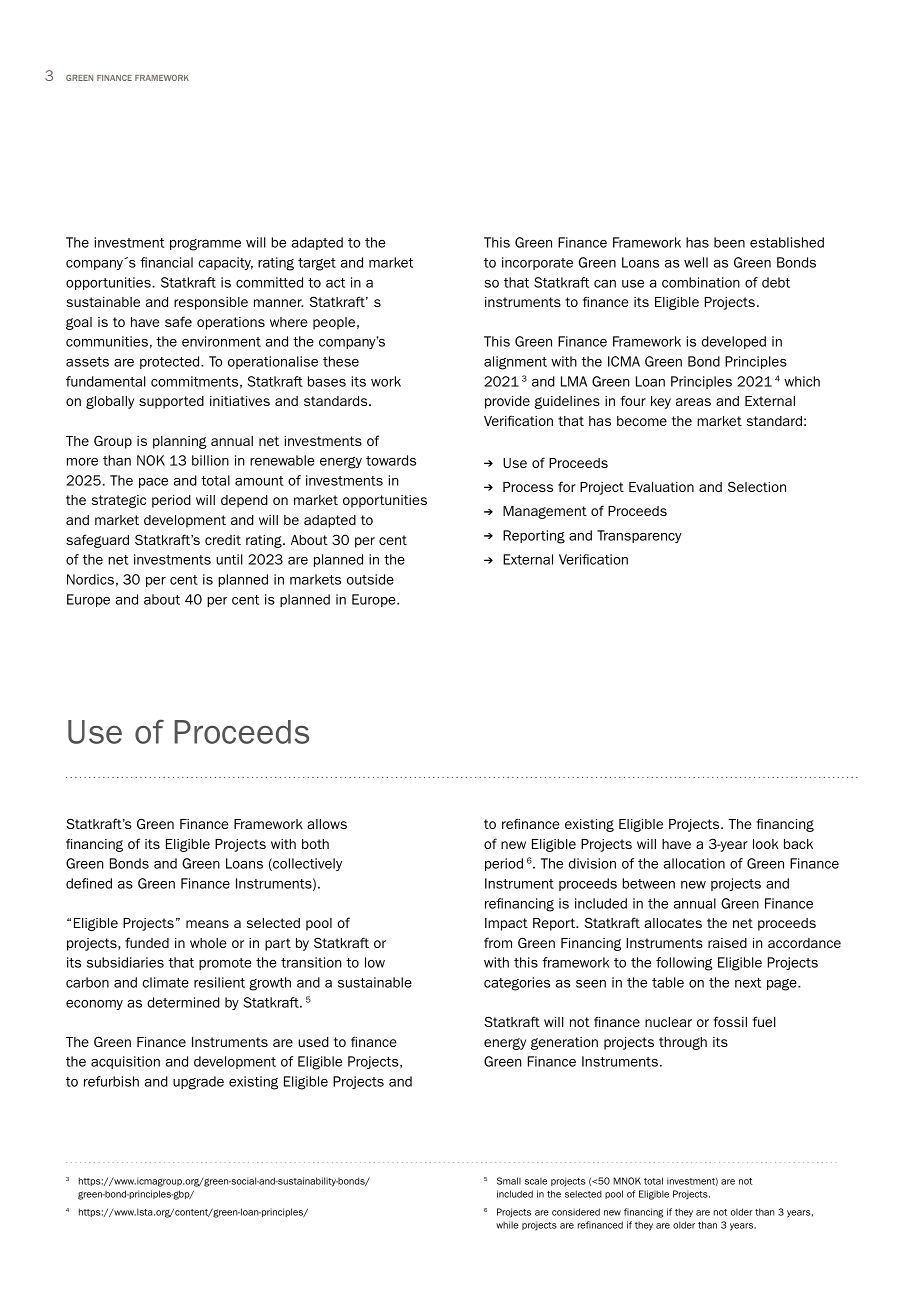 This screenshot has height=1308, width=924. I want to click on Small, so click(509, 1181).
